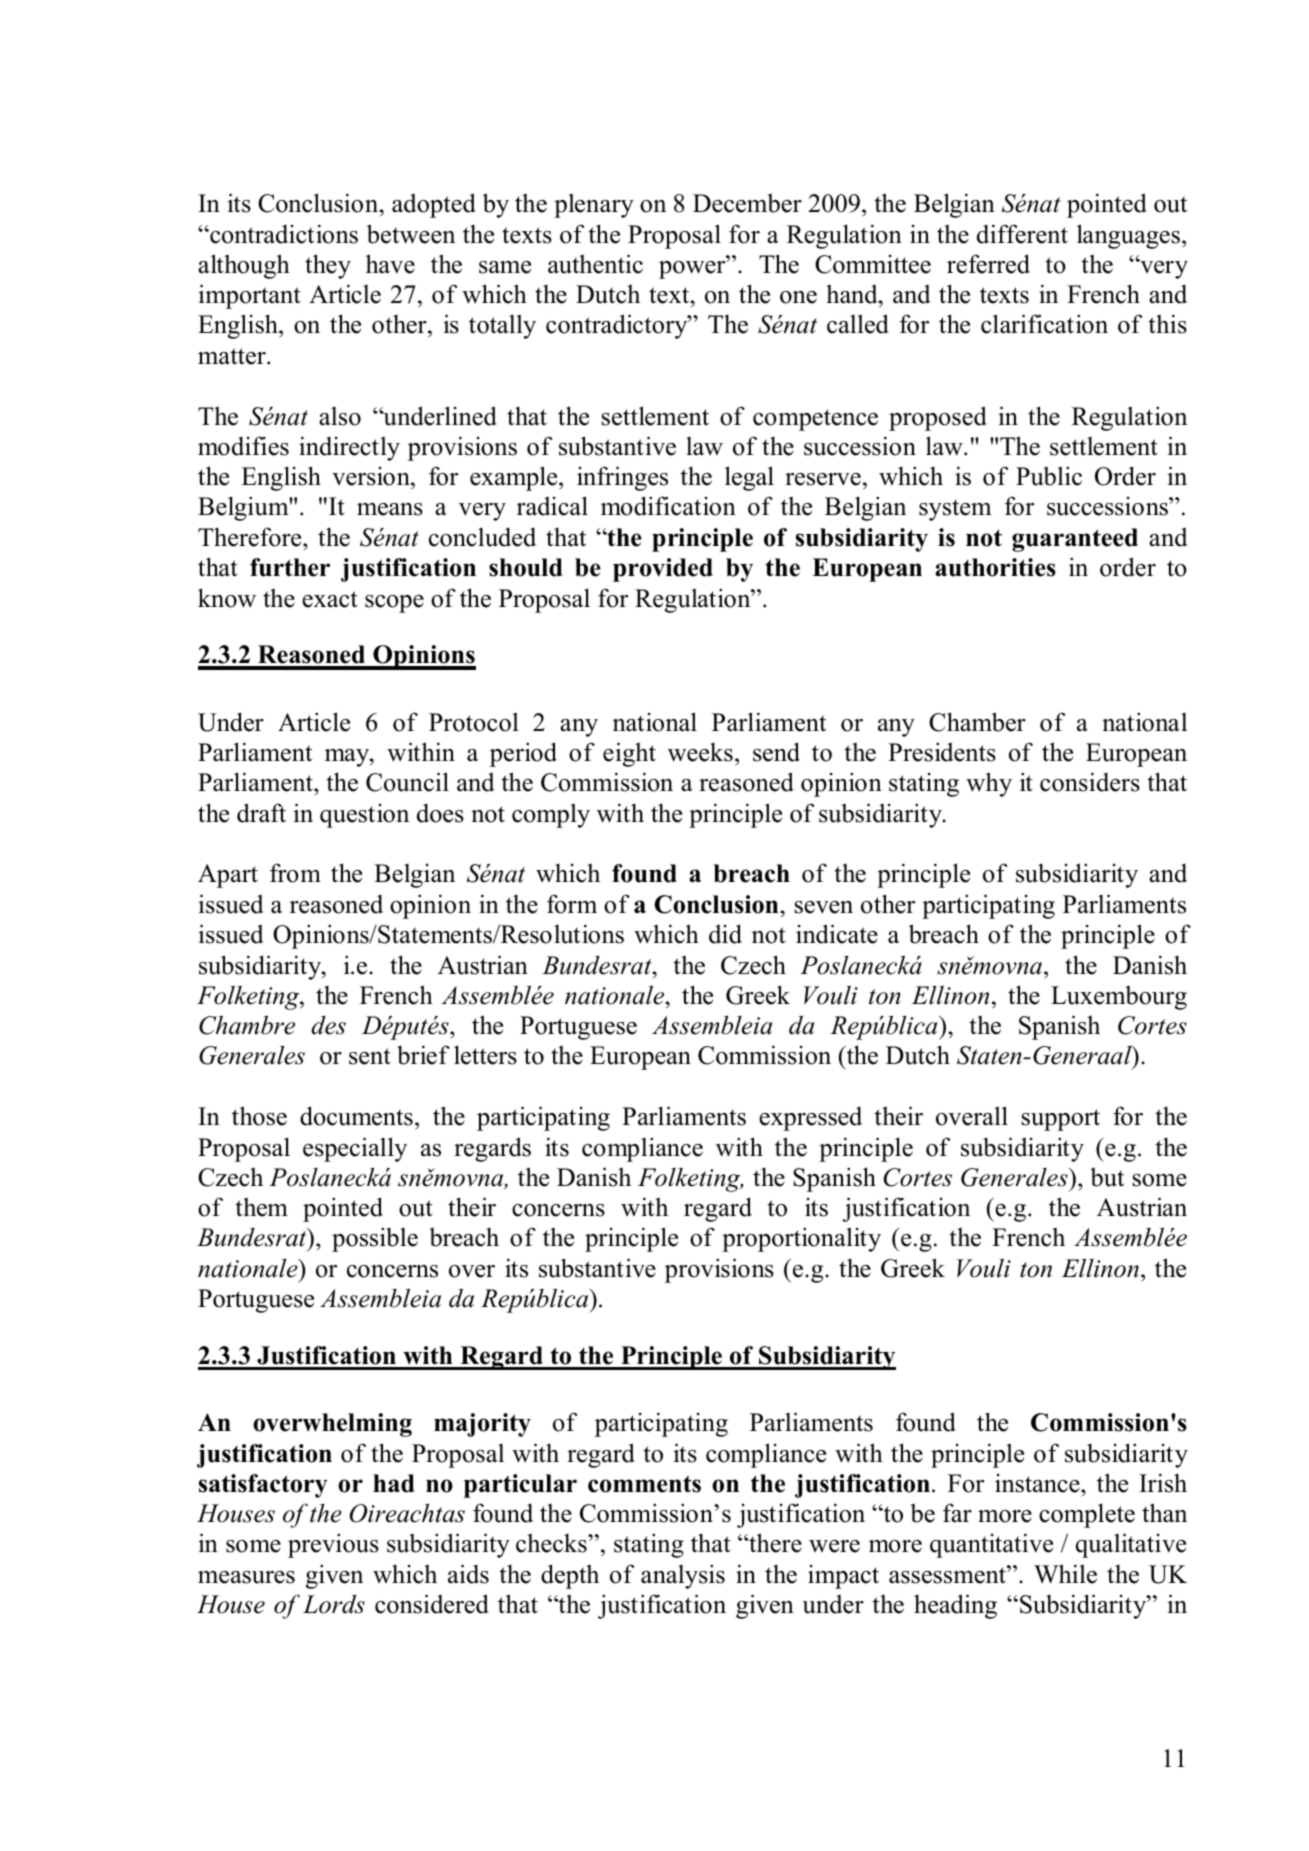 The width and height of the screenshot is (1309, 1851). What do you see at coordinates (330, 599) in the screenshot?
I see `exact` at bounding box center [330, 599].
